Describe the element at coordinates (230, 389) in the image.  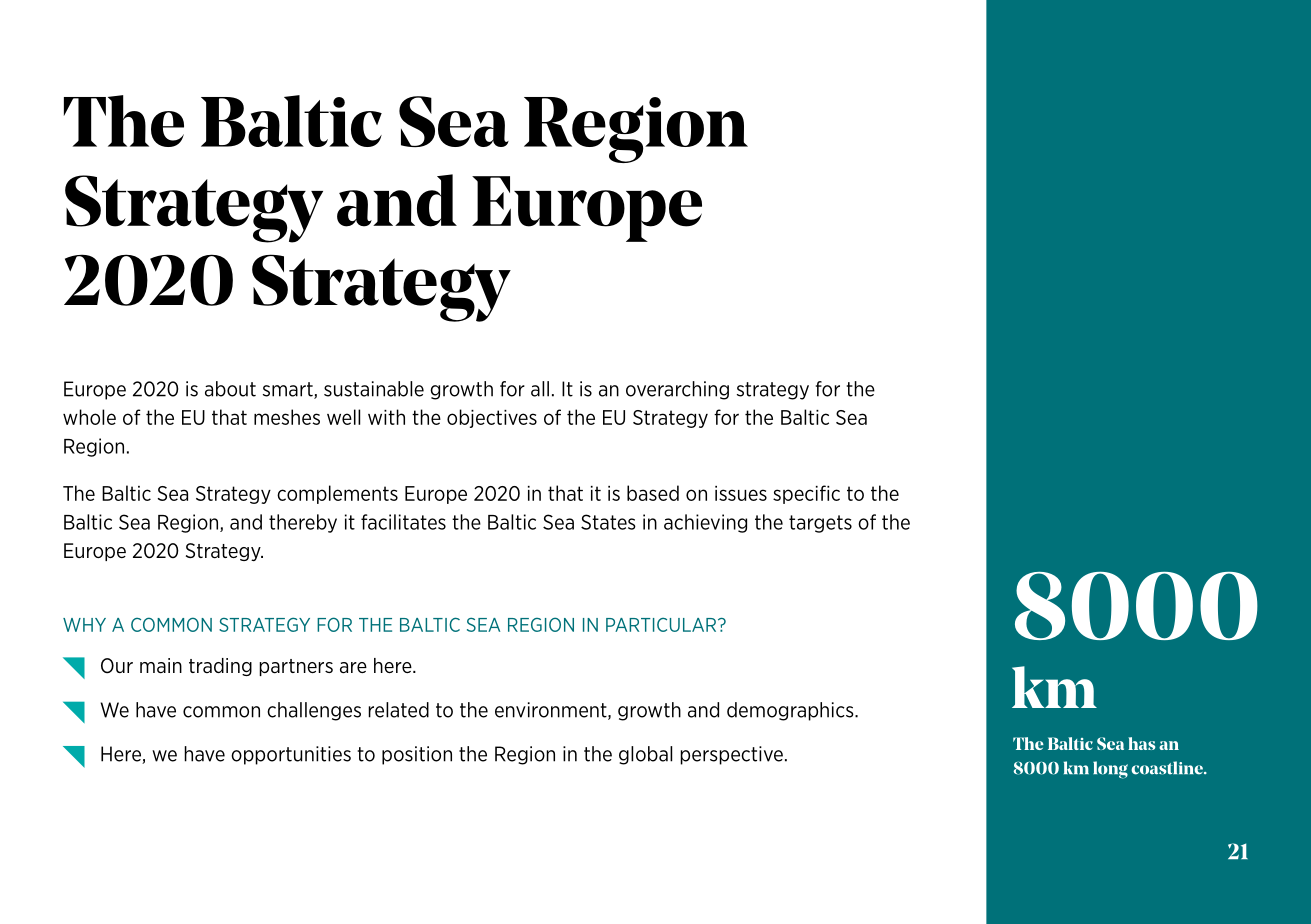
I see `about` at that location.
